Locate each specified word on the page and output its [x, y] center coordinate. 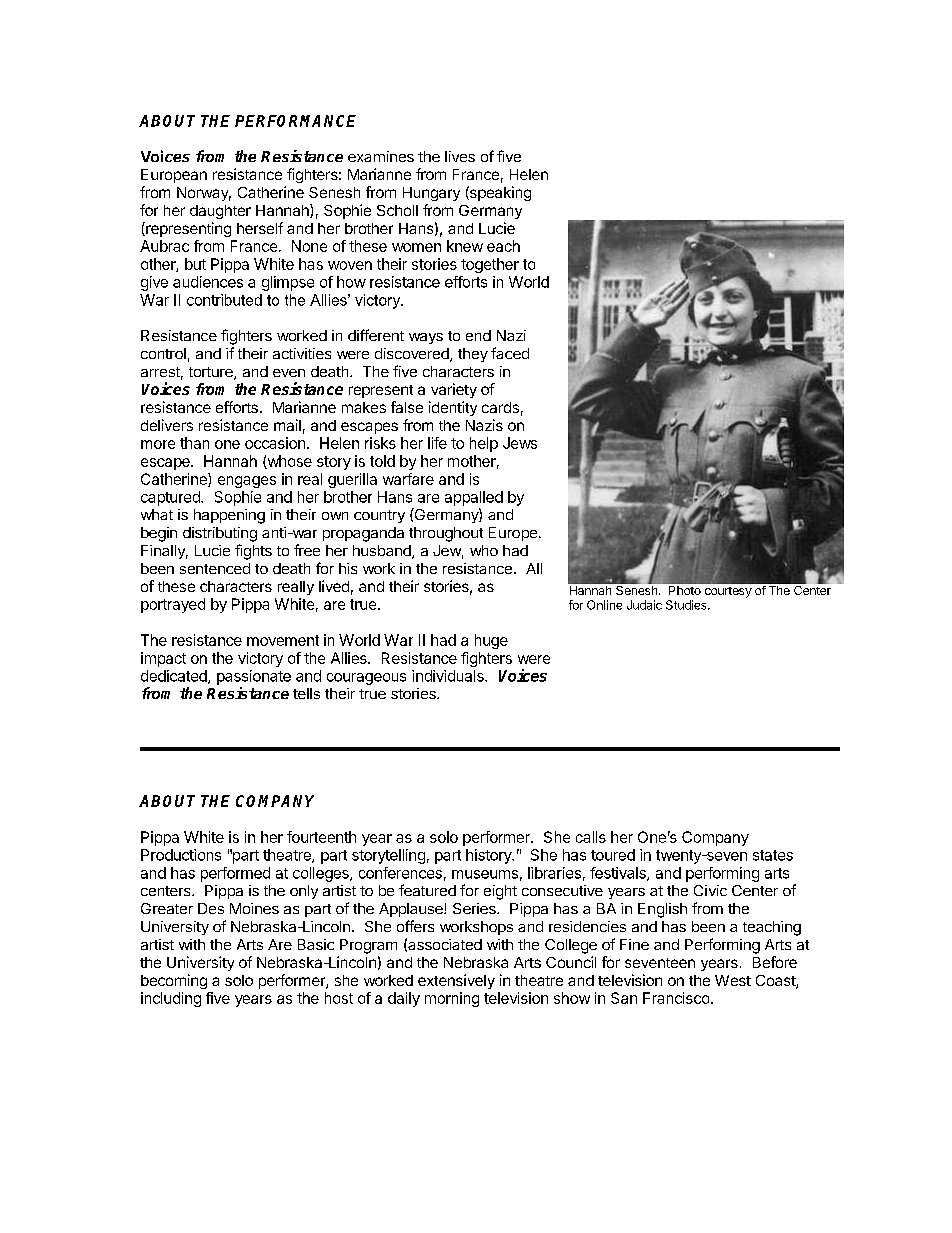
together [490, 265]
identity [453, 408]
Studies [687, 605]
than [194, 443]
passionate [254, 677]
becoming [174, 981]
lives [460, 156]
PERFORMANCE [295, 121]
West [733, 980]
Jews [520, 443]
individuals [449, 676]
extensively [456, 981]
